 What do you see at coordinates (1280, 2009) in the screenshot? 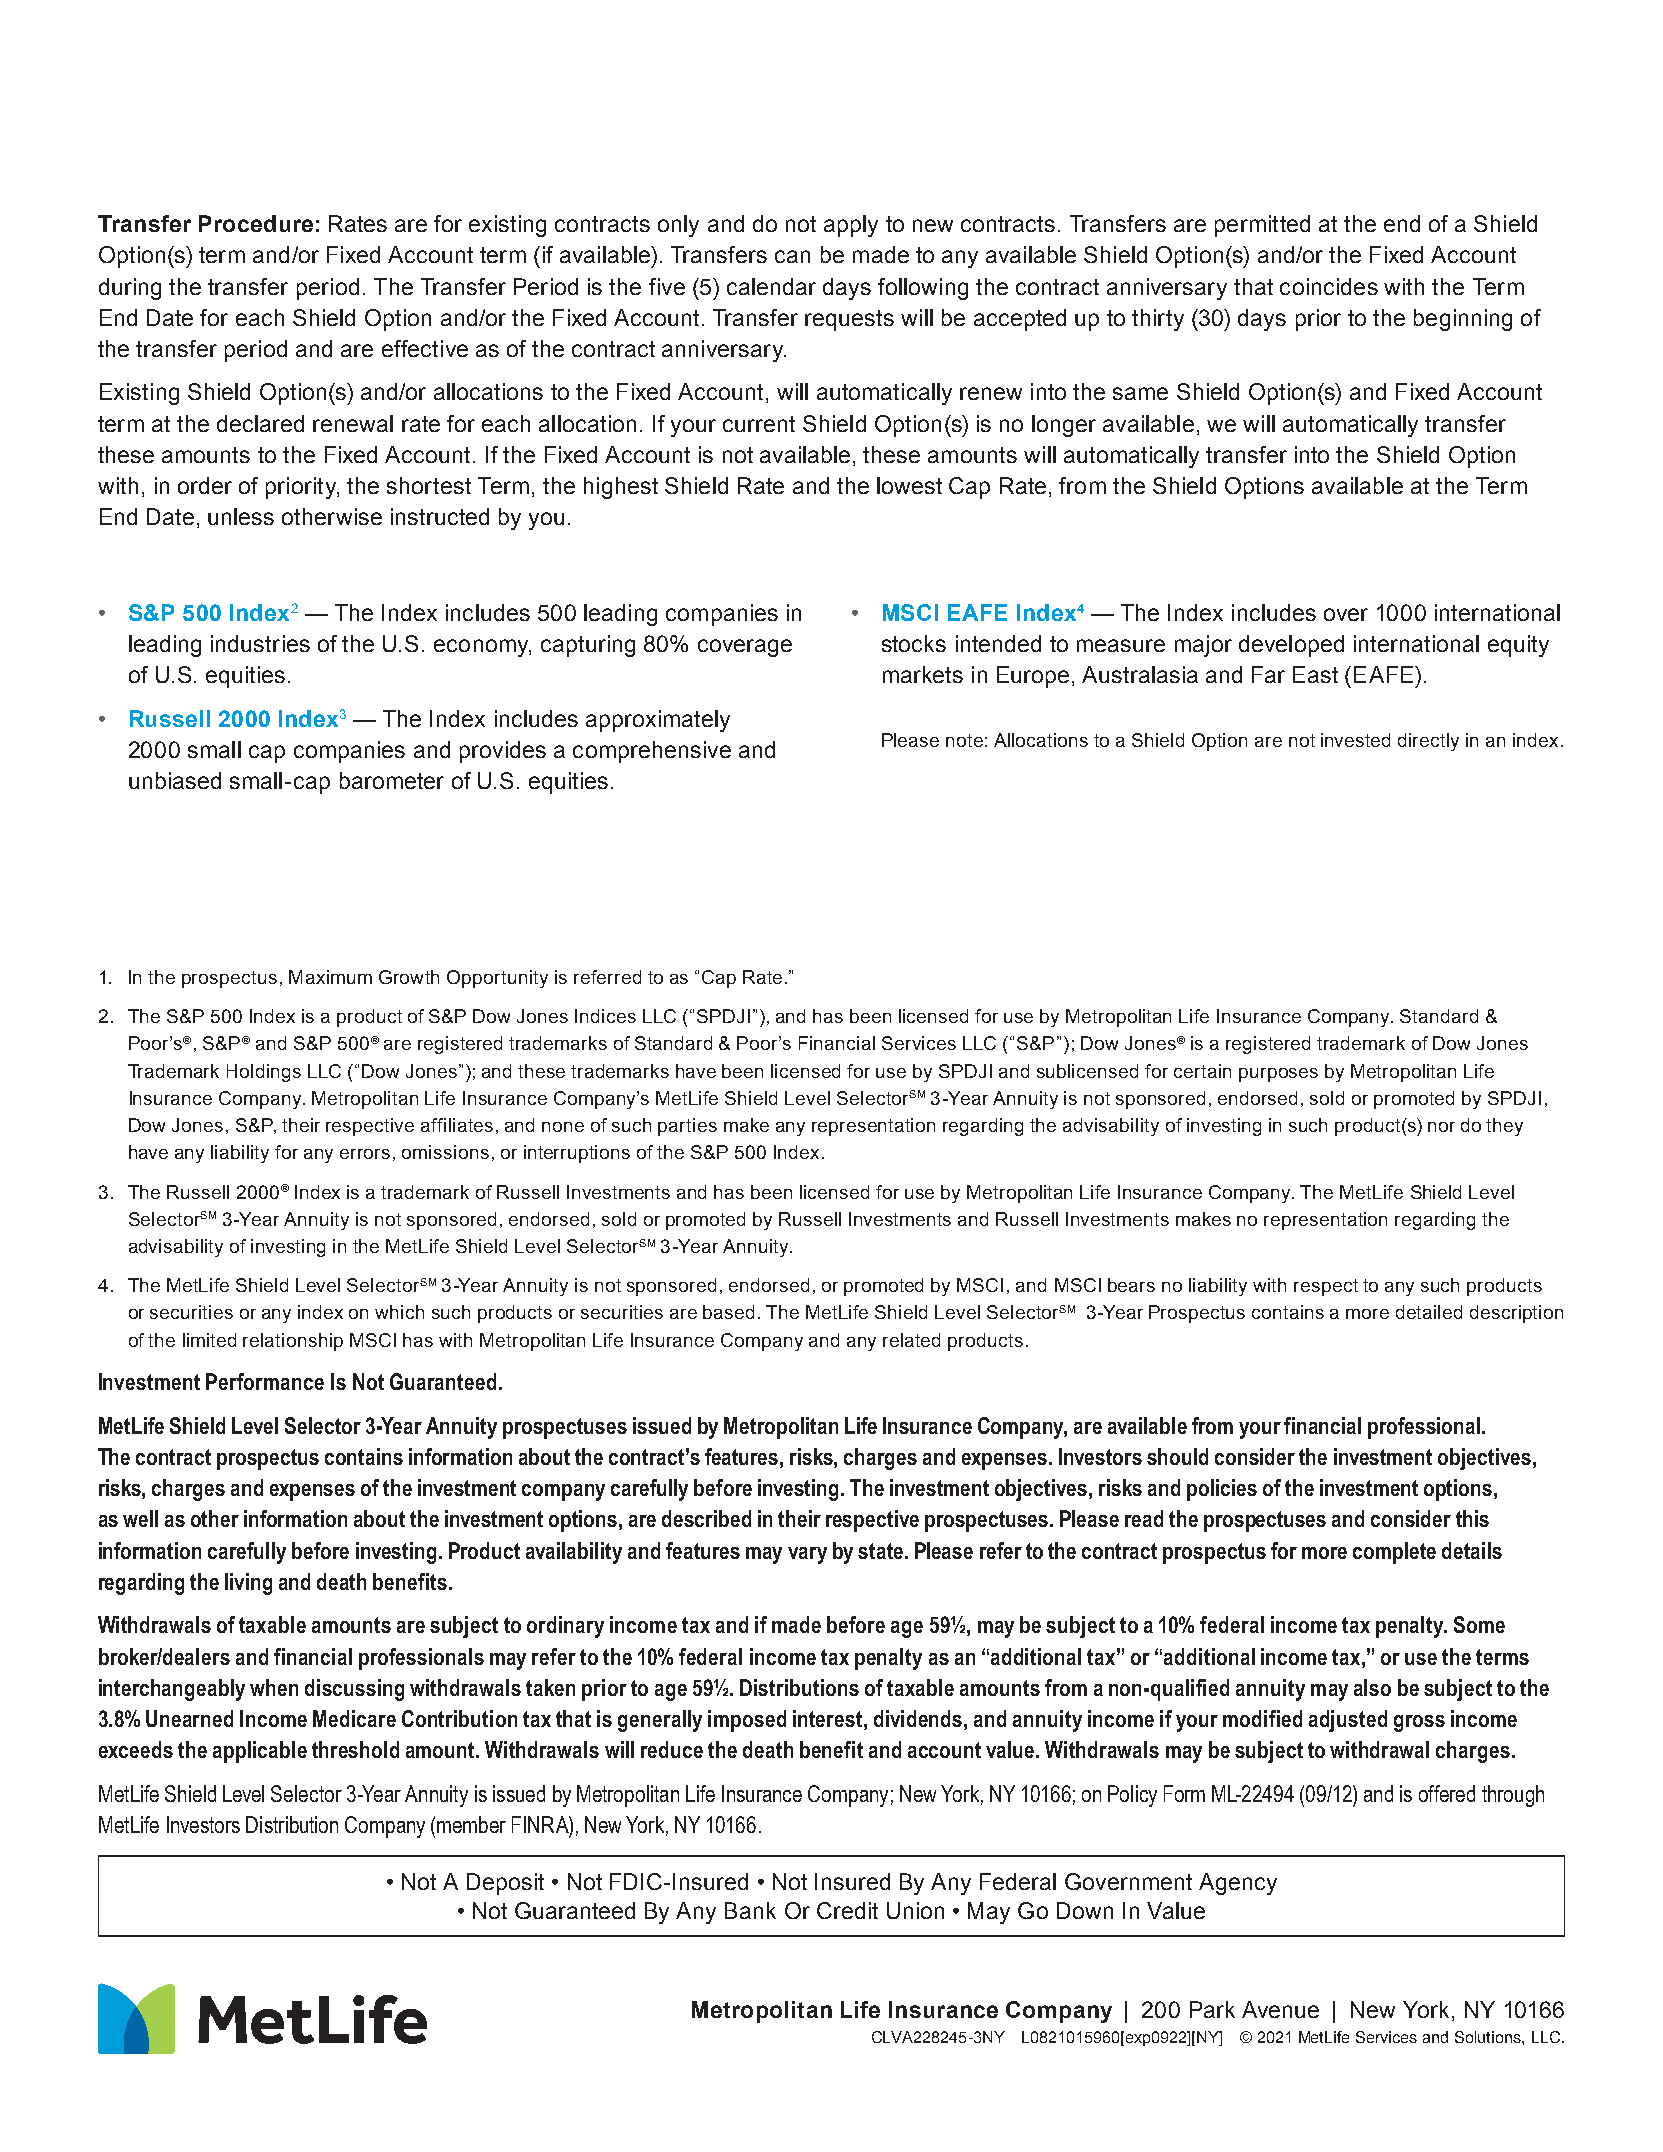
I see `Avenue` at bounding box center [1280, 2009].
